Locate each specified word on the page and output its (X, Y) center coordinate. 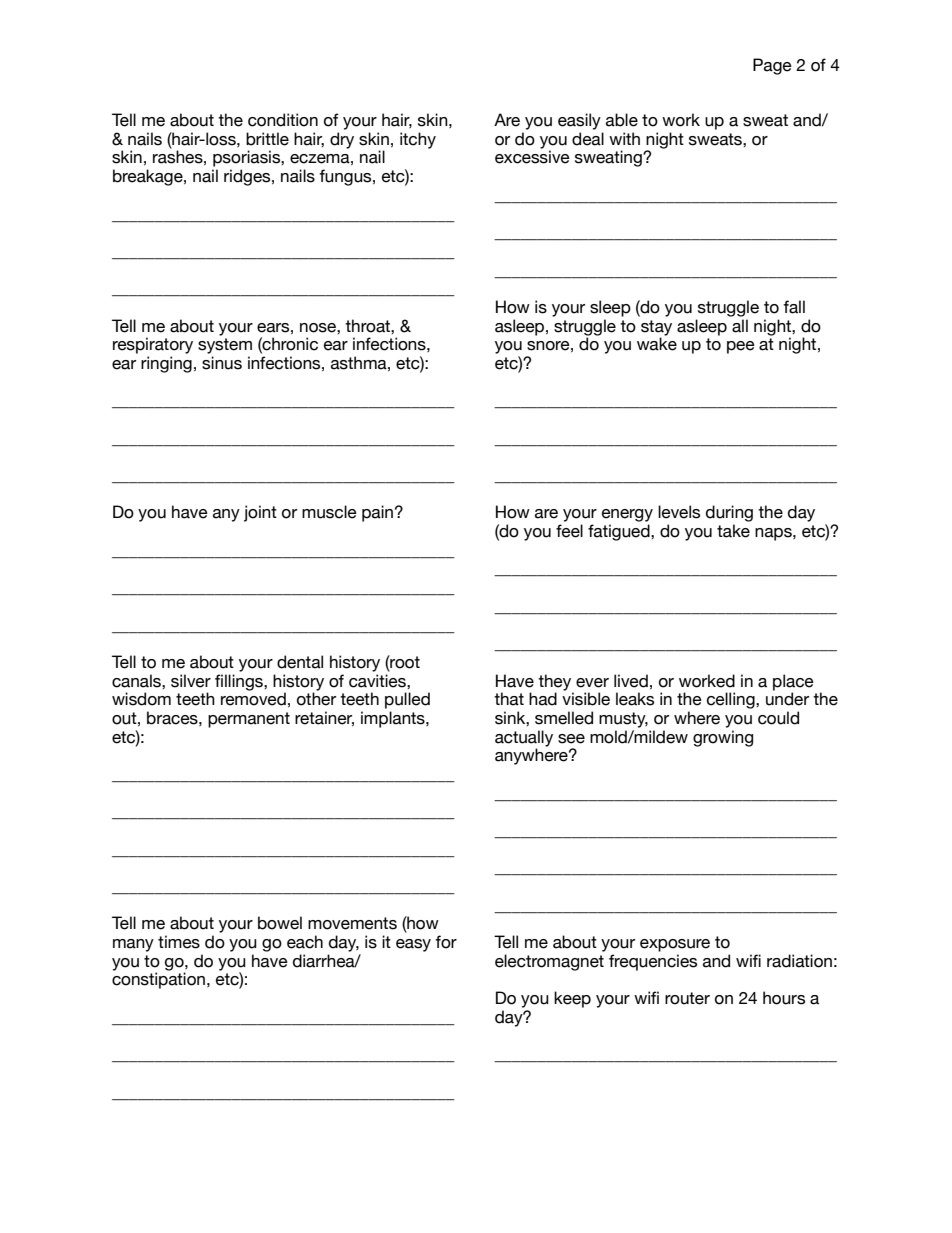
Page (772, 66)
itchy (418, 140)
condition (283, 120)
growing (723, 738)
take (733, 531)
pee (741, 347)
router (687, 998)
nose (319, 328)
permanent (249, 720)
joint (260, 513)
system (225, 346)
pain (377, 513)
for (446, 942)
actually (524, 739)
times (179, 942)
